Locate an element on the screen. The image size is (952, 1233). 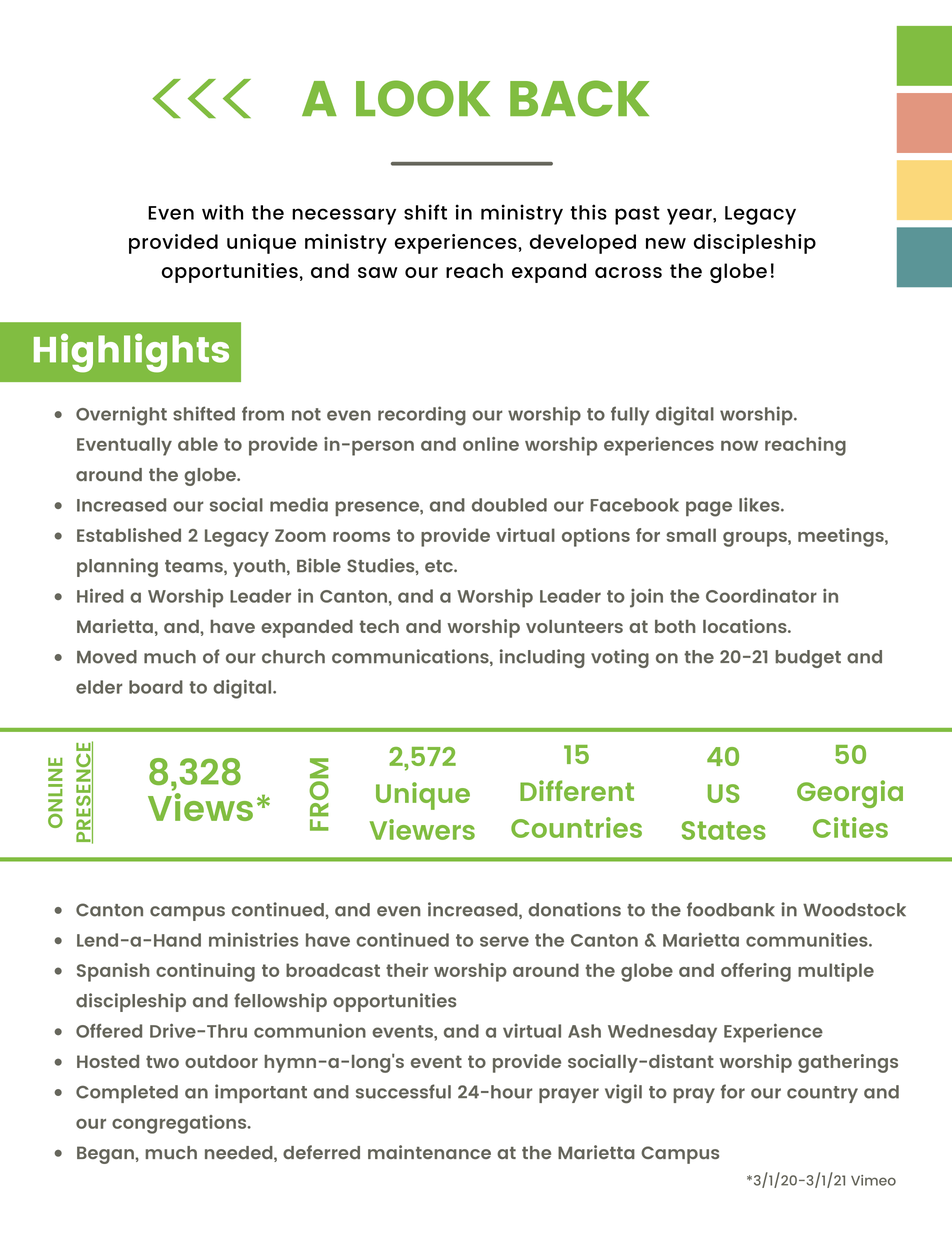
country is located at coordinates (822, 1094).
